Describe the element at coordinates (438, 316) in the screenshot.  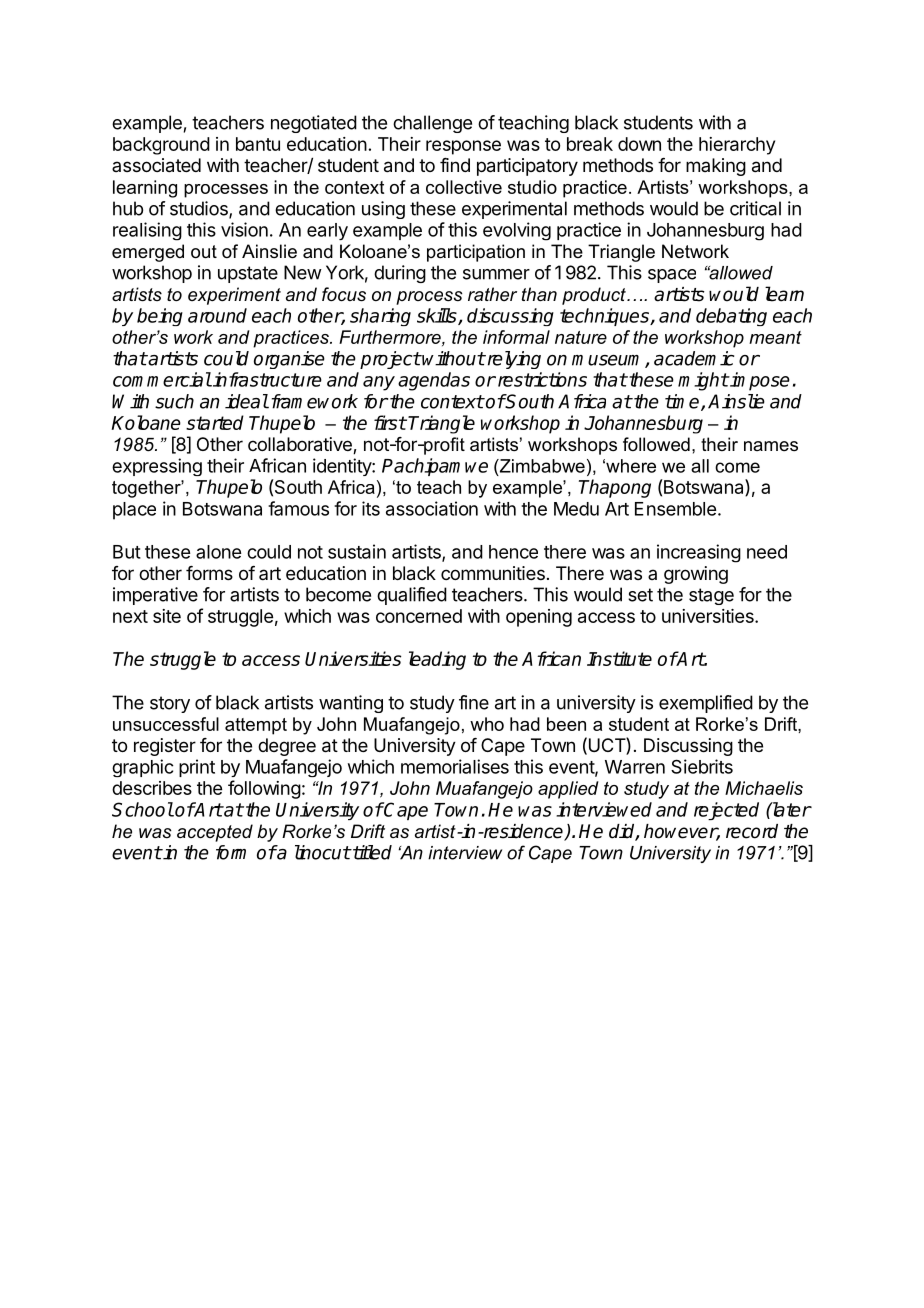
I see `skills` at that location.
